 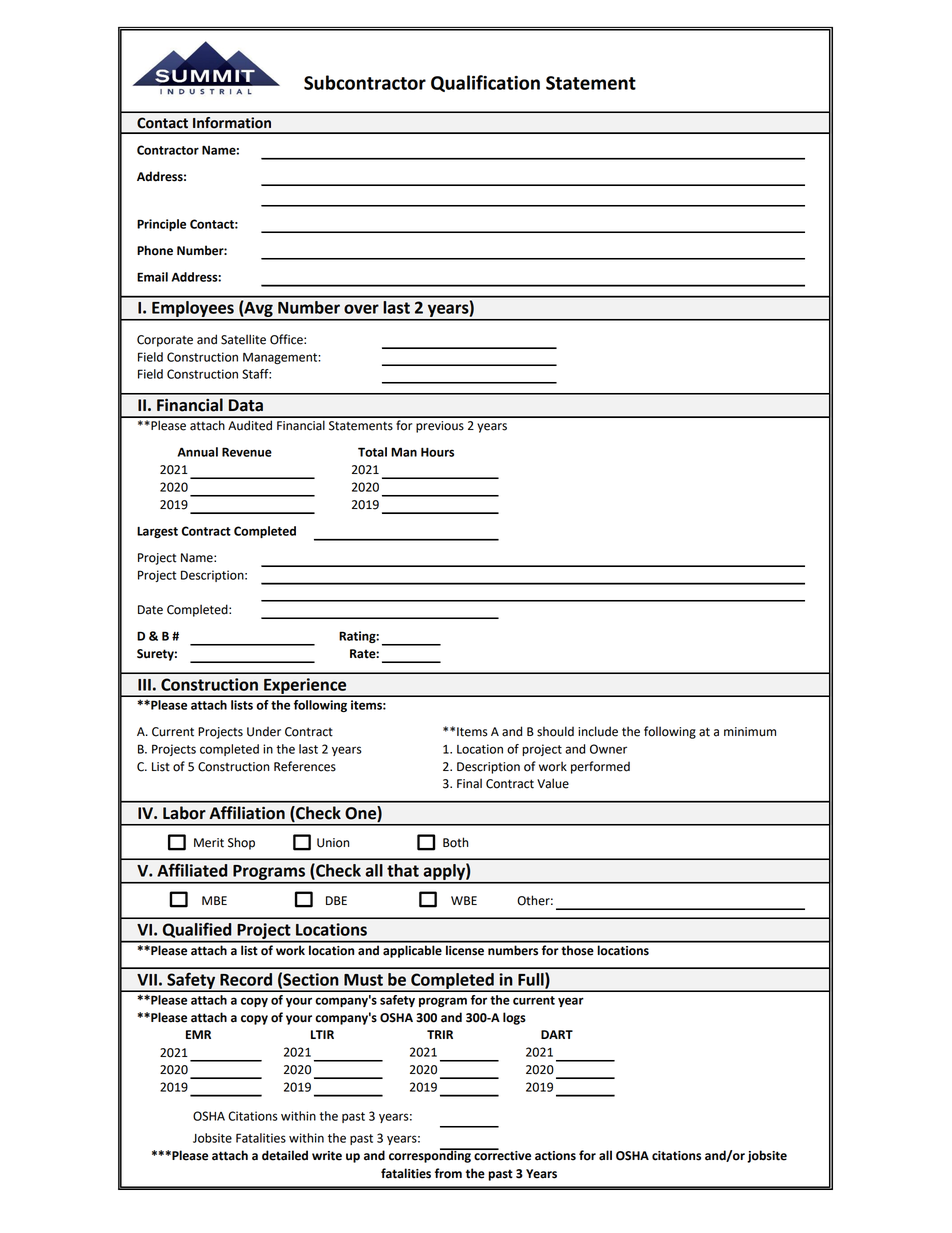 I want to click on over, so click(x=361, y=309).
